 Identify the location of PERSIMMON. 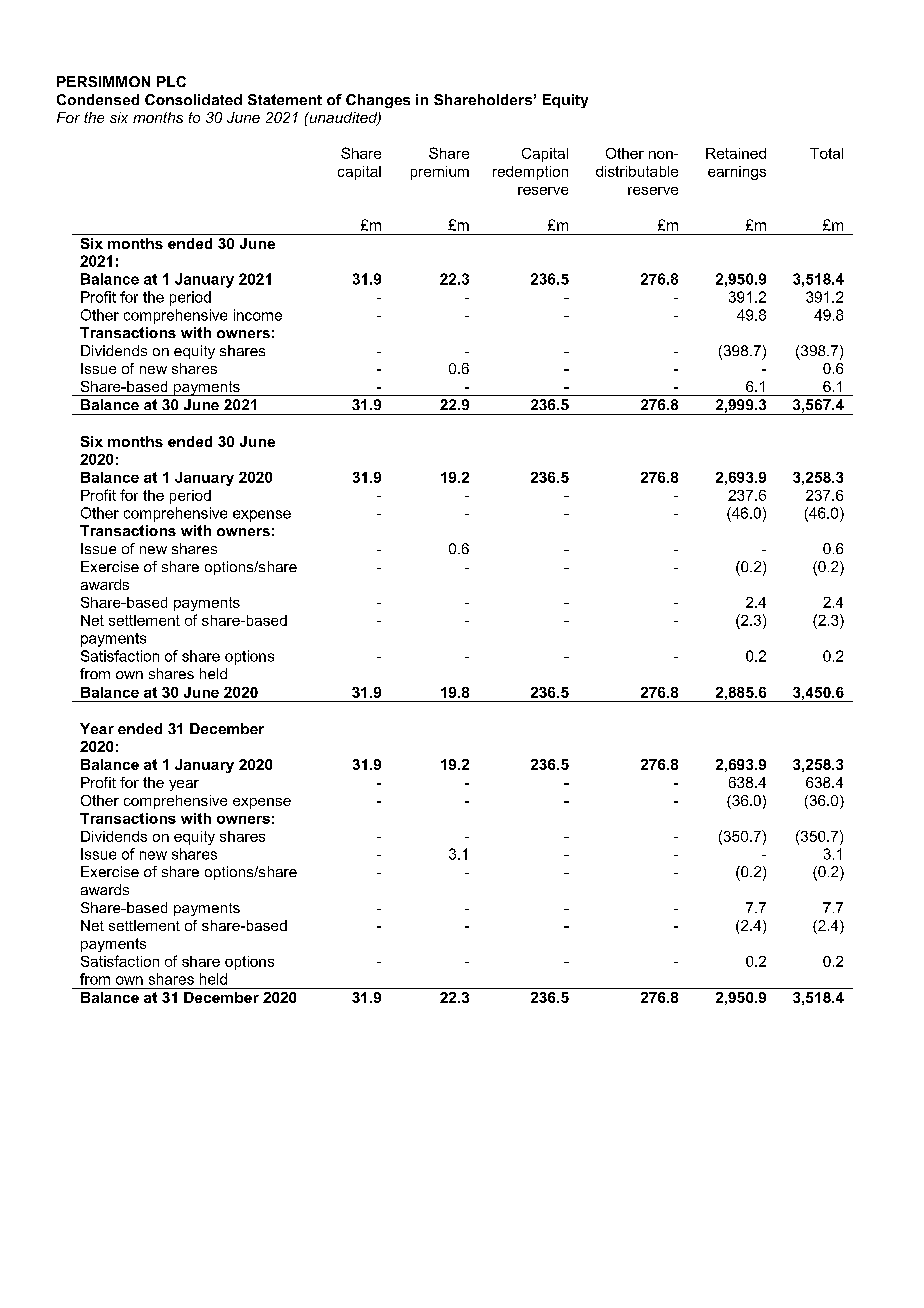
(103, 81).
